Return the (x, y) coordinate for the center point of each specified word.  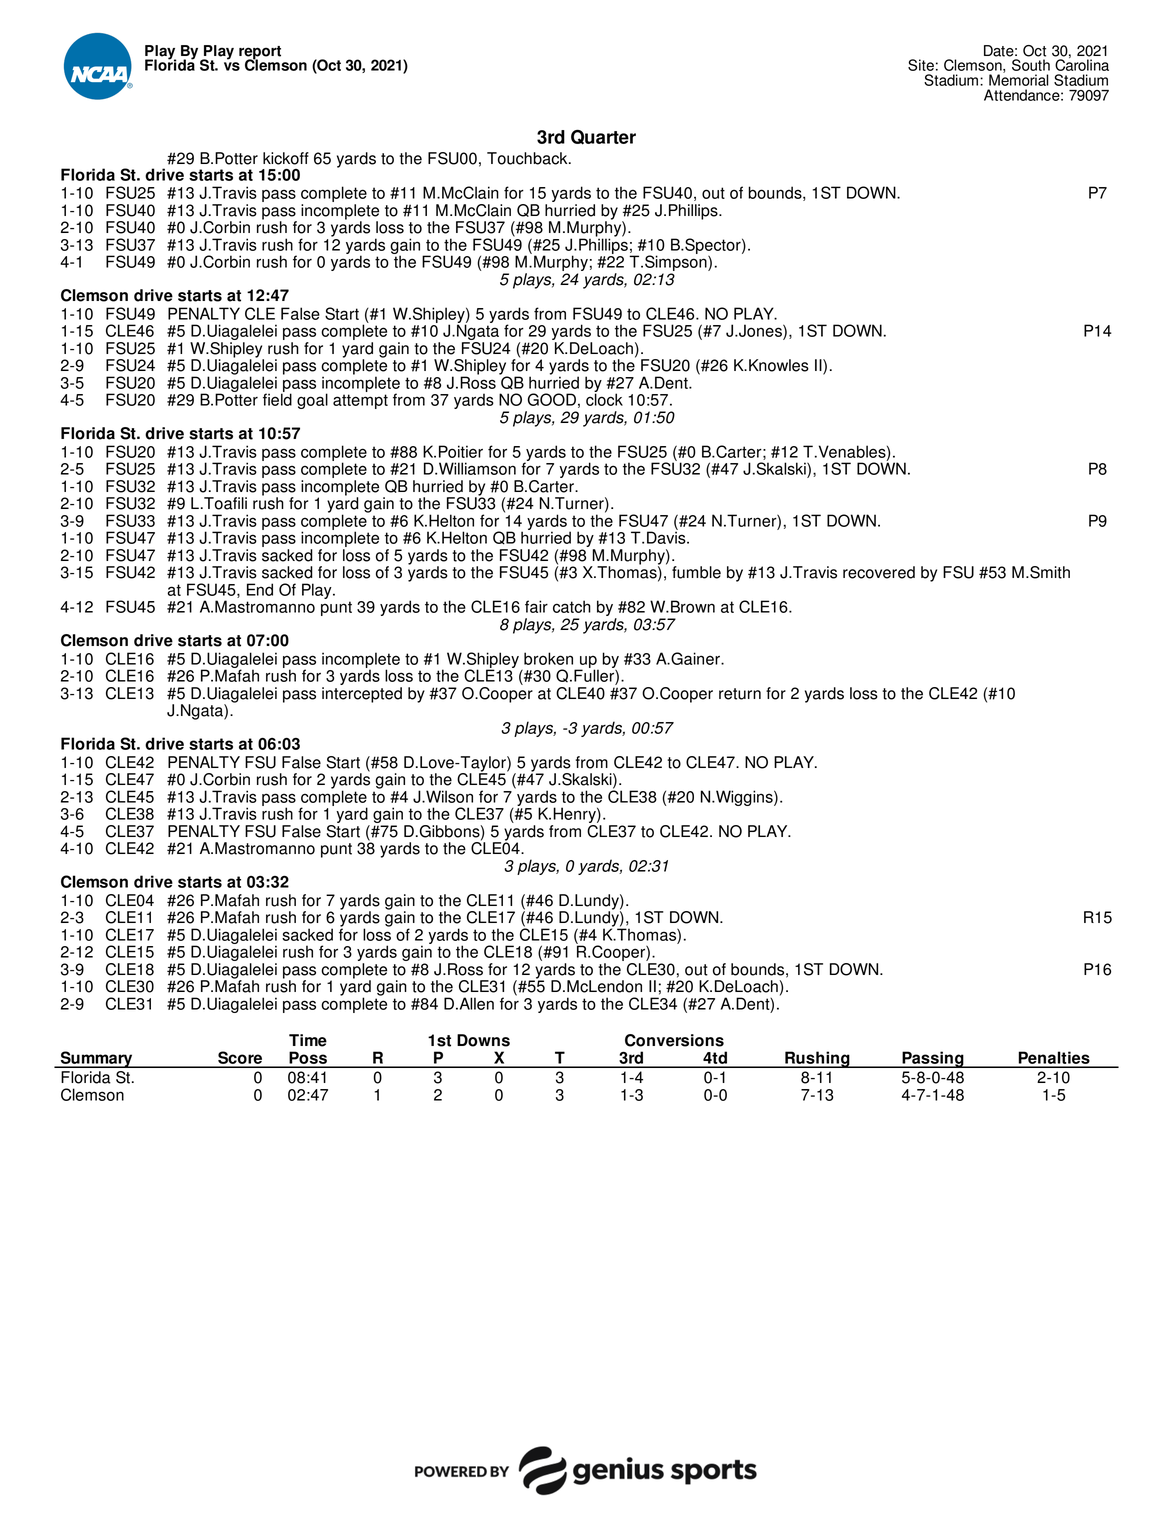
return (740, 694)
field (277, 398)
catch (572, 606)
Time (308, 1040)
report (260, 53)
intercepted (362, 695)
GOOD (552, 399)
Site (921, 65)
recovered (879, 572)
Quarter (603, 137)
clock (604, 398)
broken (548, 658)
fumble (696, 572)
